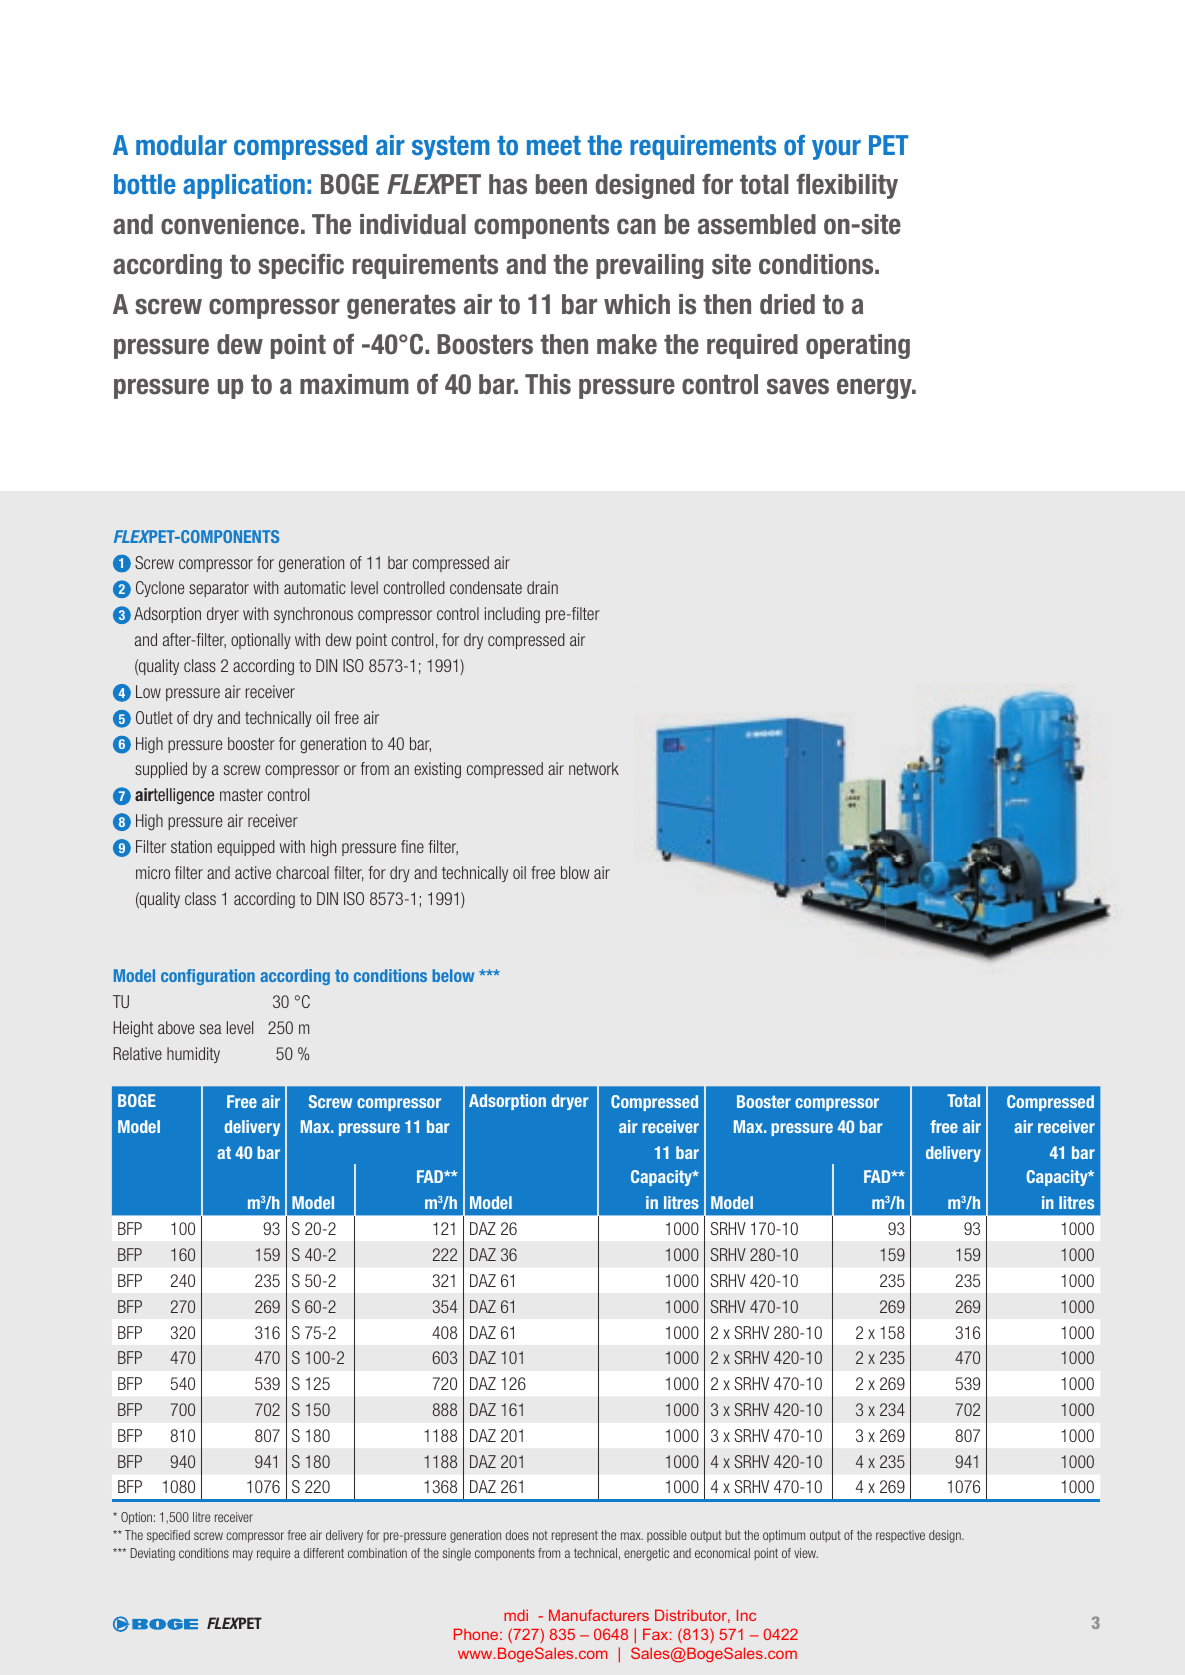 This document has height=1675, width=1185. I want to click on your, so click(836, 150).
